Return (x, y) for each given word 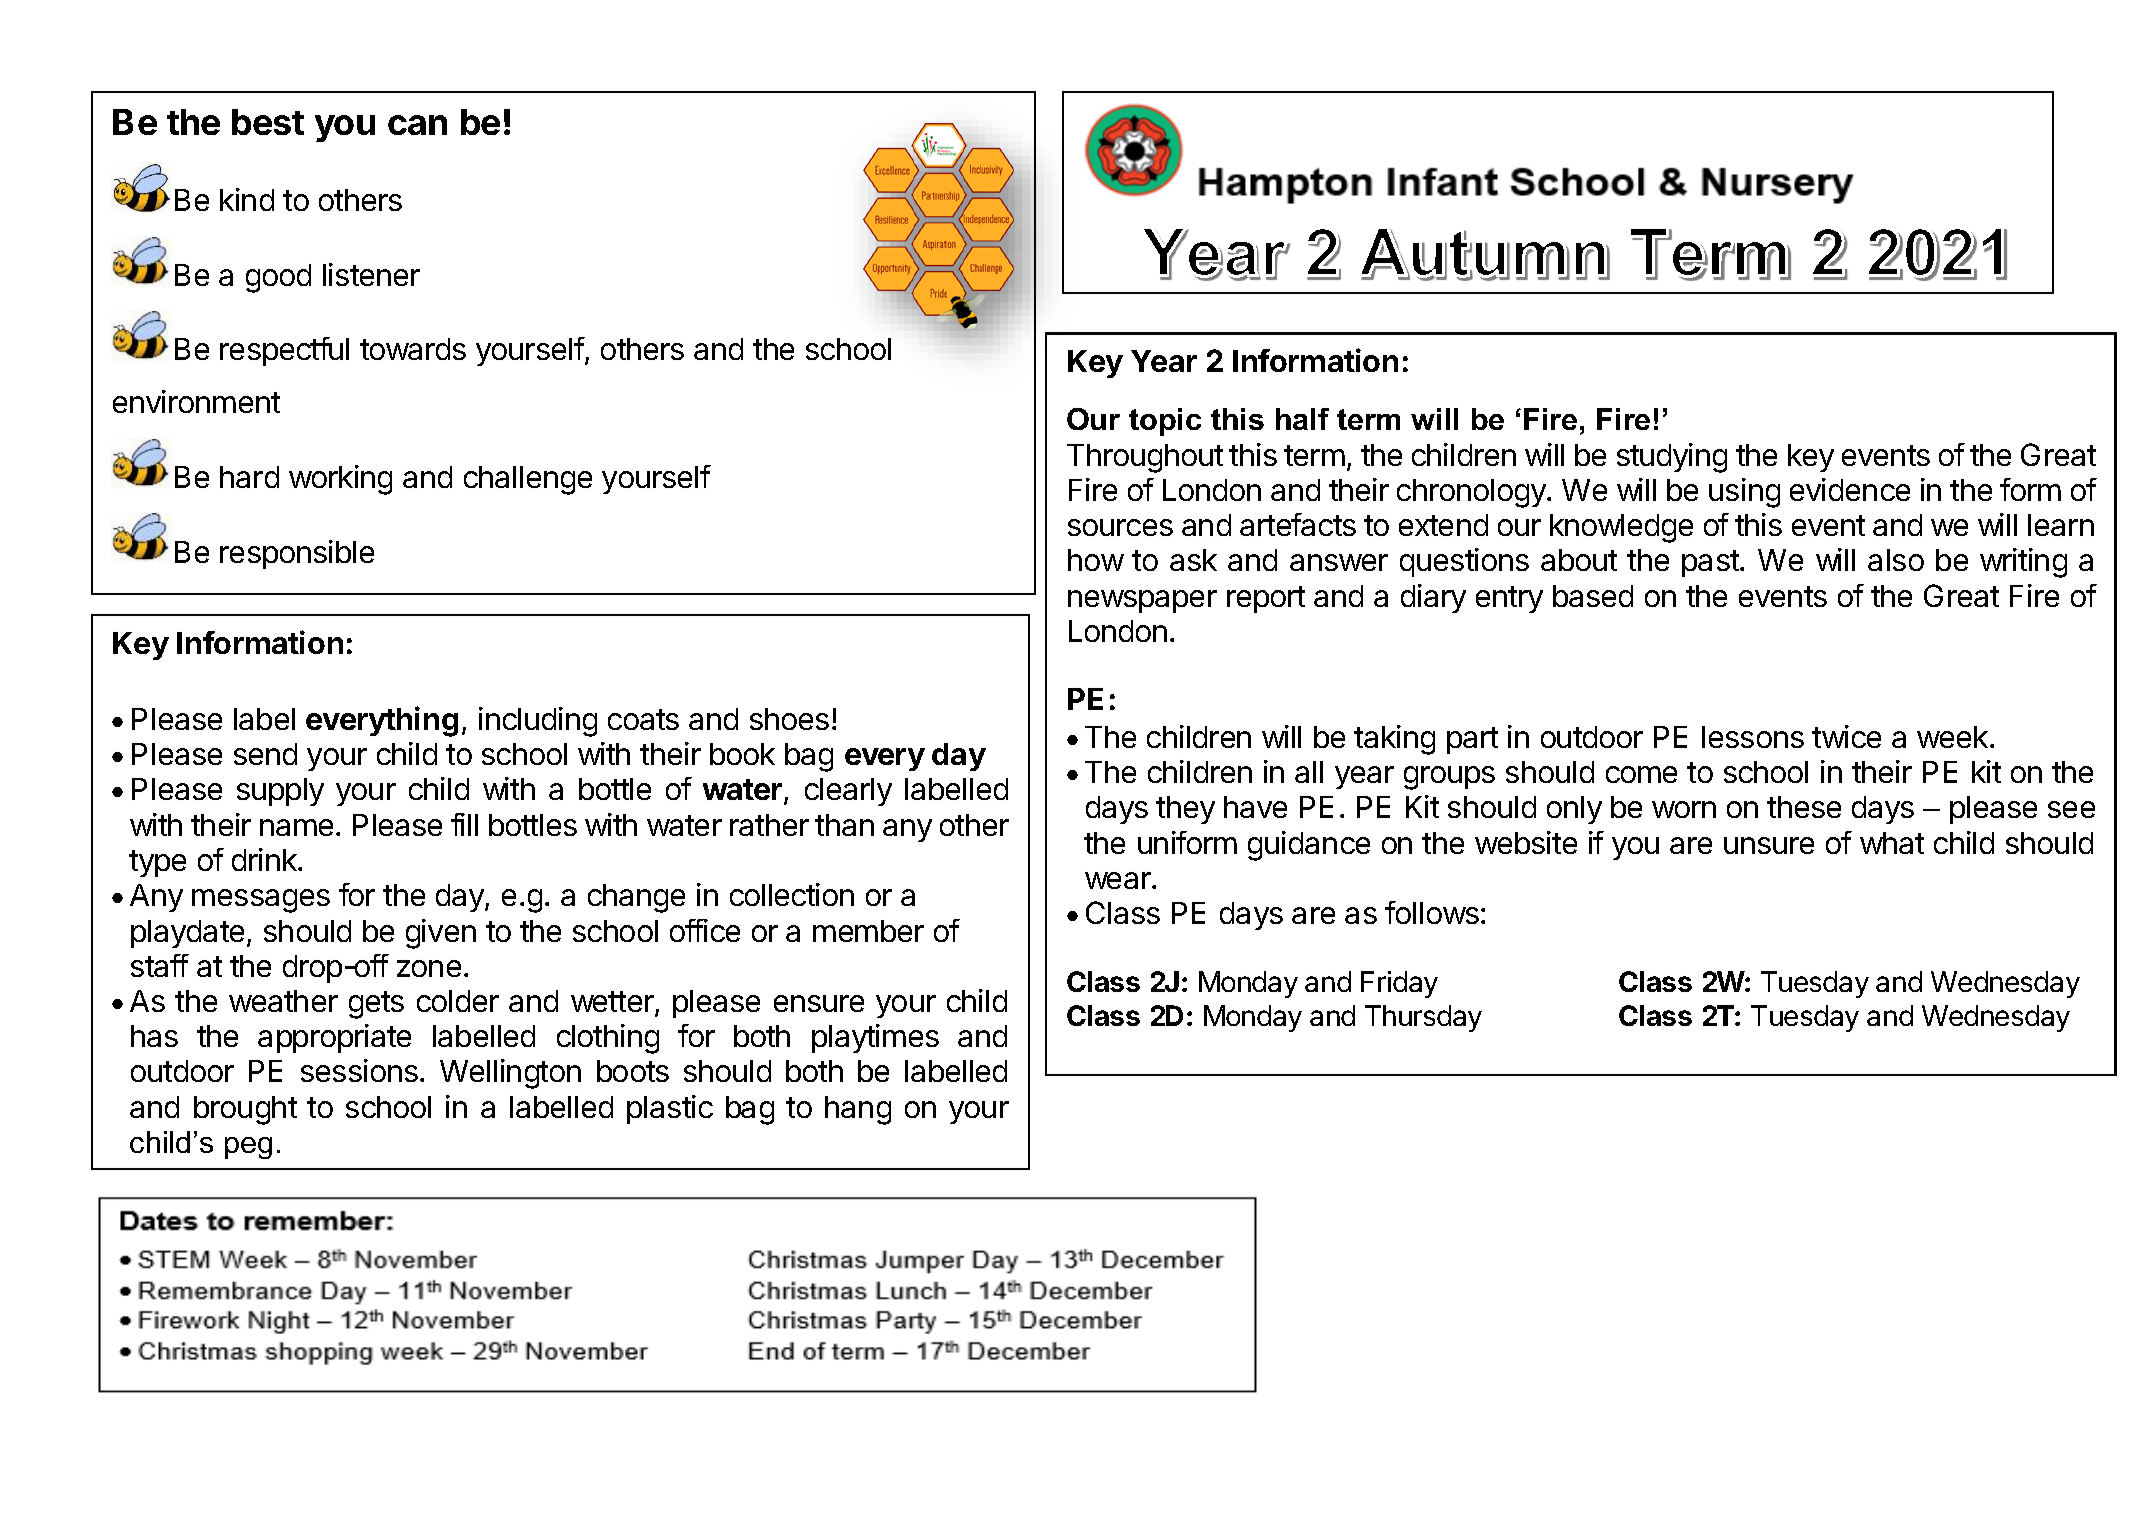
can (417, 125)
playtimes (875, 1038)
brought (245, 1110)
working (340, 480)
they (1185, 810)
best (268, 122)
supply (280, 792)
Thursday (1423, 1018)
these (1804, 807)
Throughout (1145, 458)
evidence (1850, 489)
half (1302, 419)
